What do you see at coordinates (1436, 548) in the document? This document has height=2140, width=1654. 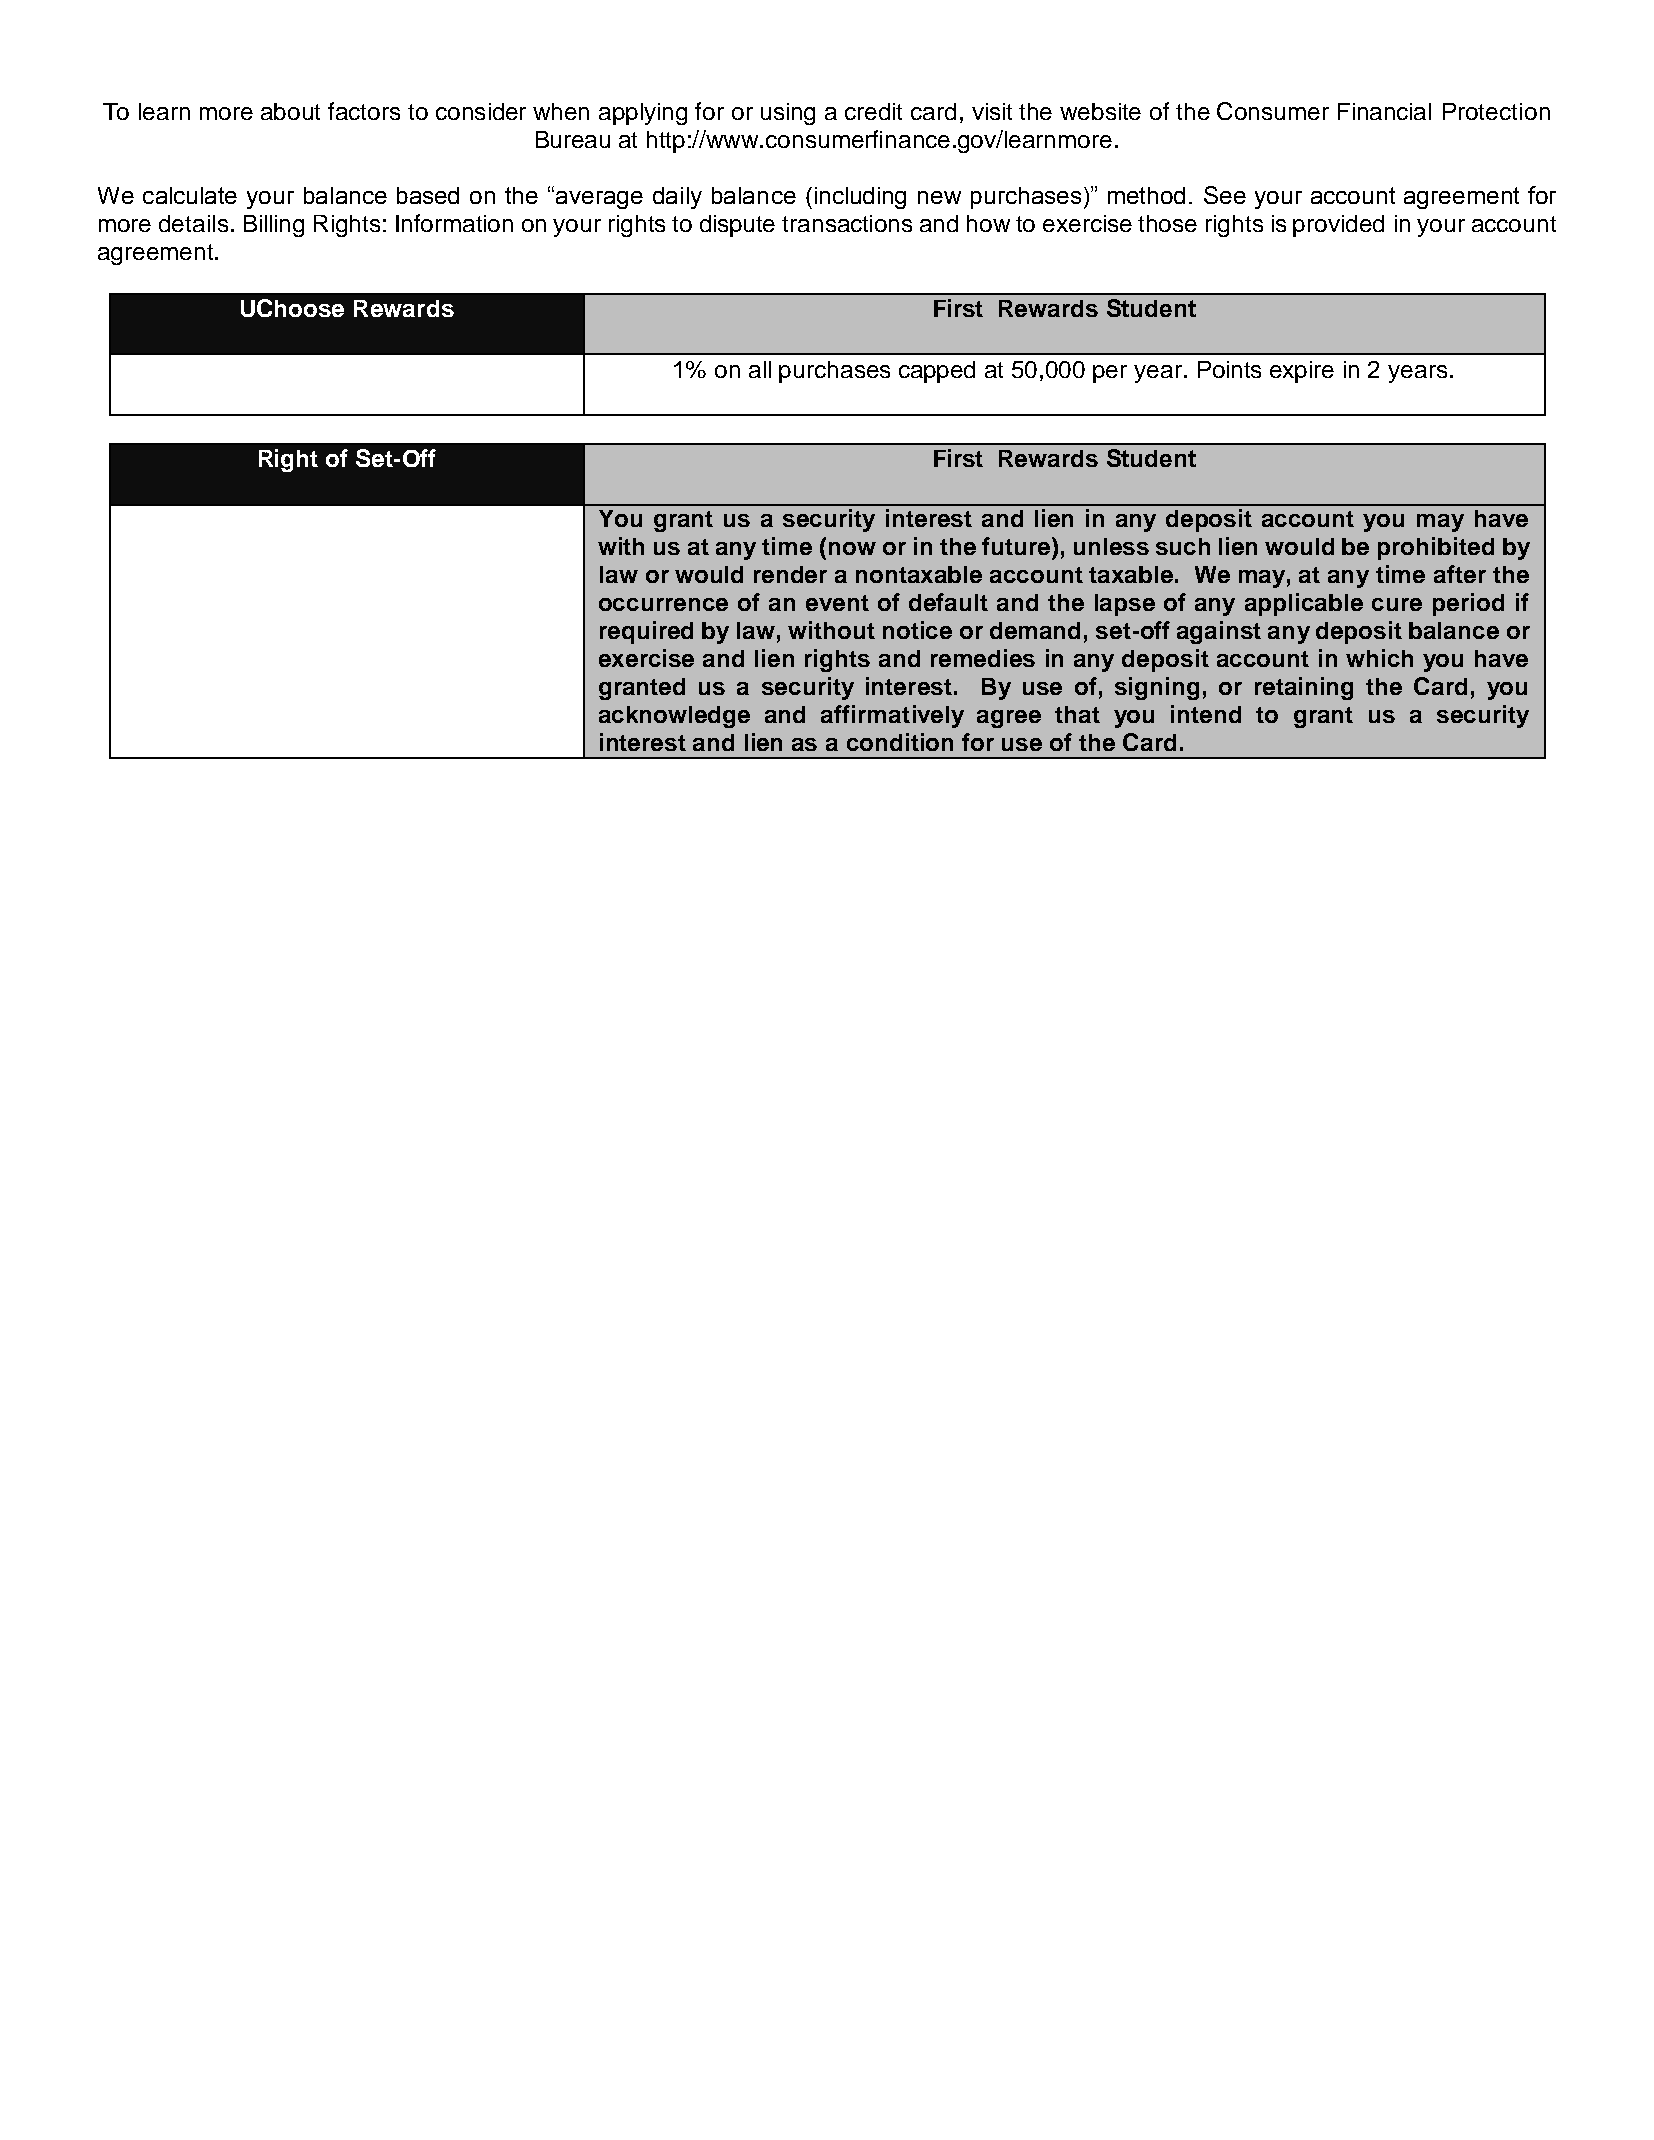 I see `prohibited` at bounding box center [1436, 548].
